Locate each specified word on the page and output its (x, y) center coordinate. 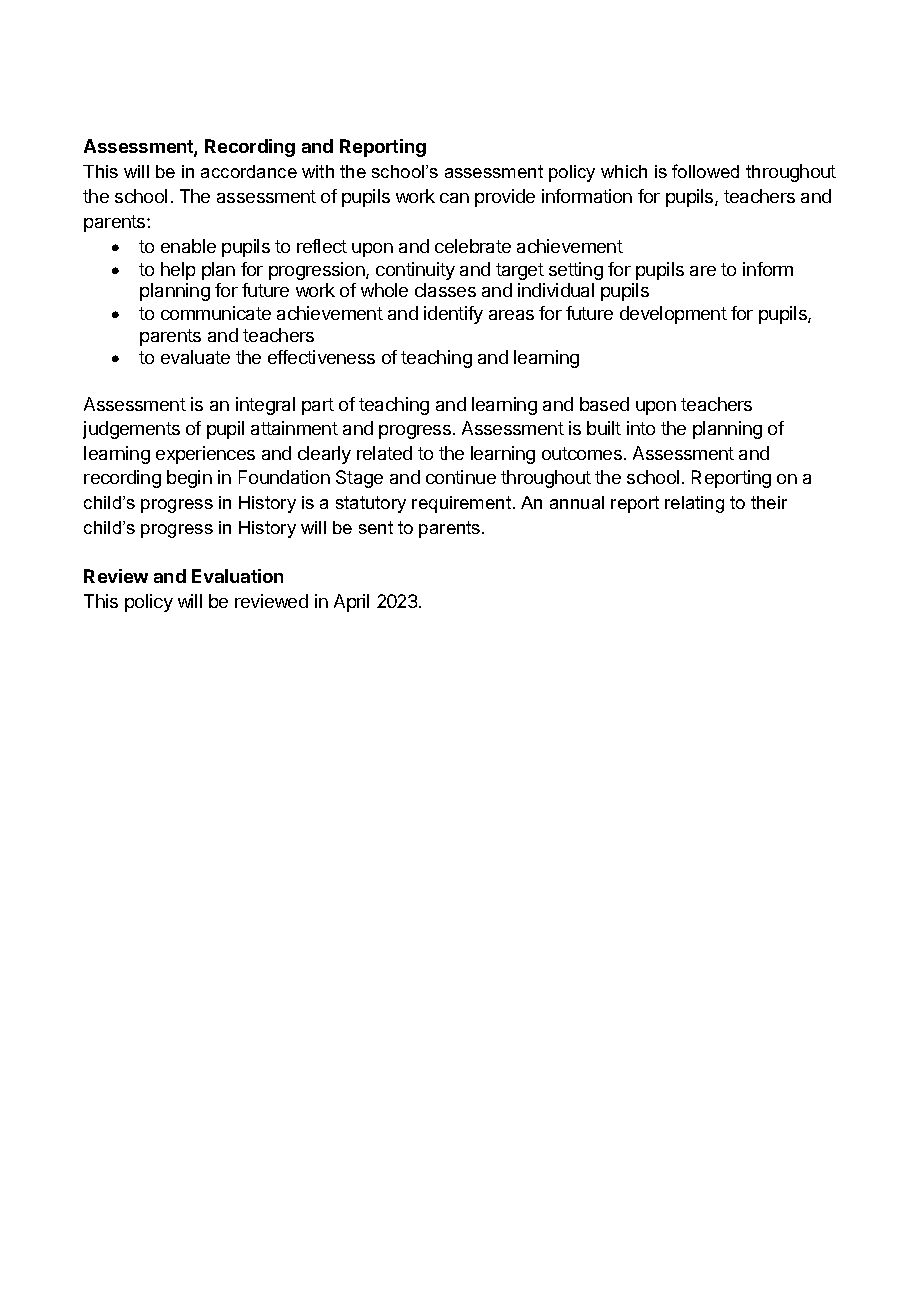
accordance (249, 171)
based (604, 404)
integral (265, 406)
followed (705, 171)
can (454, 198)
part (318, 406)
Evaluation (237, 576)
